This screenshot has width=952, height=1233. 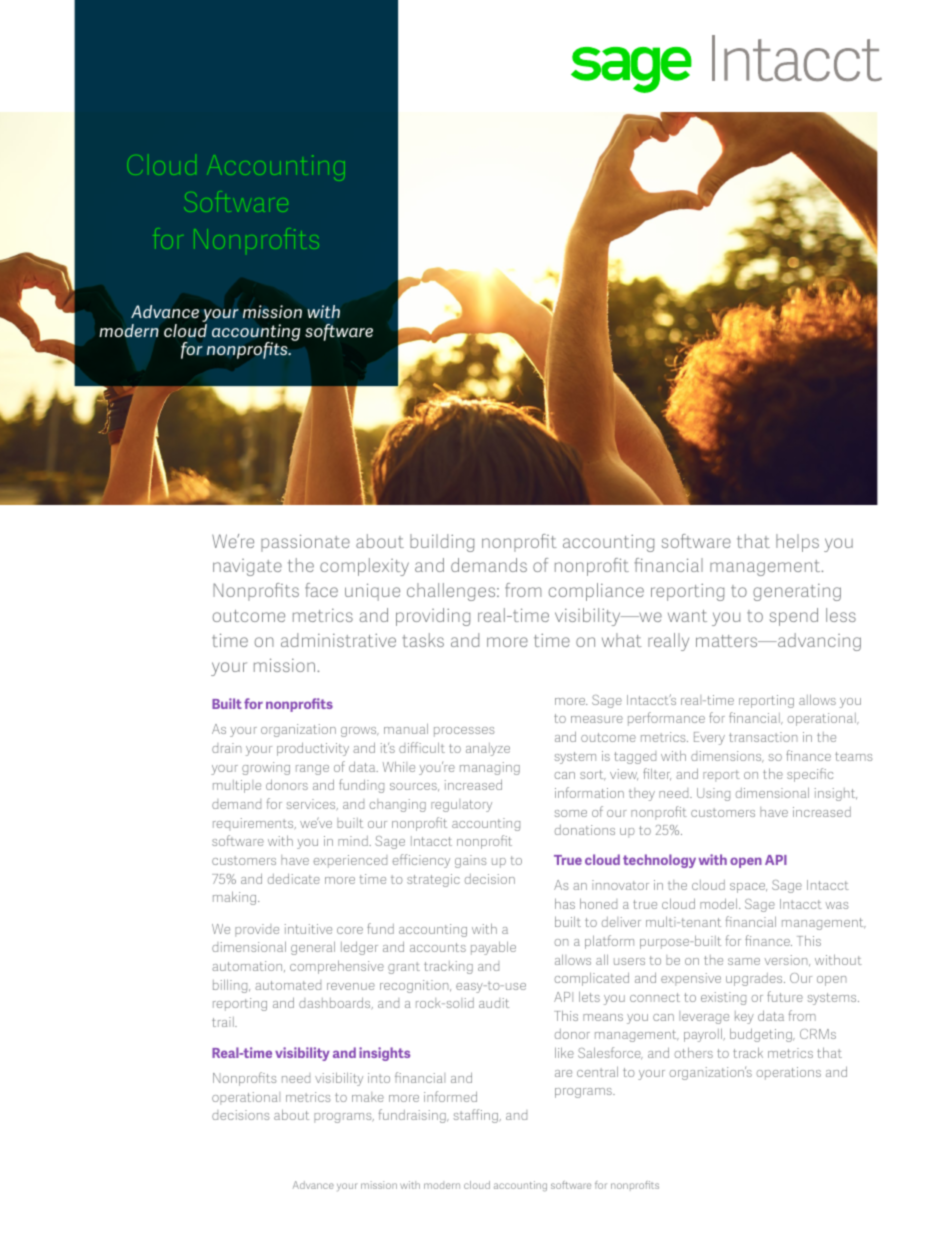 I want to click on donations, so click(x=585, y=830).
